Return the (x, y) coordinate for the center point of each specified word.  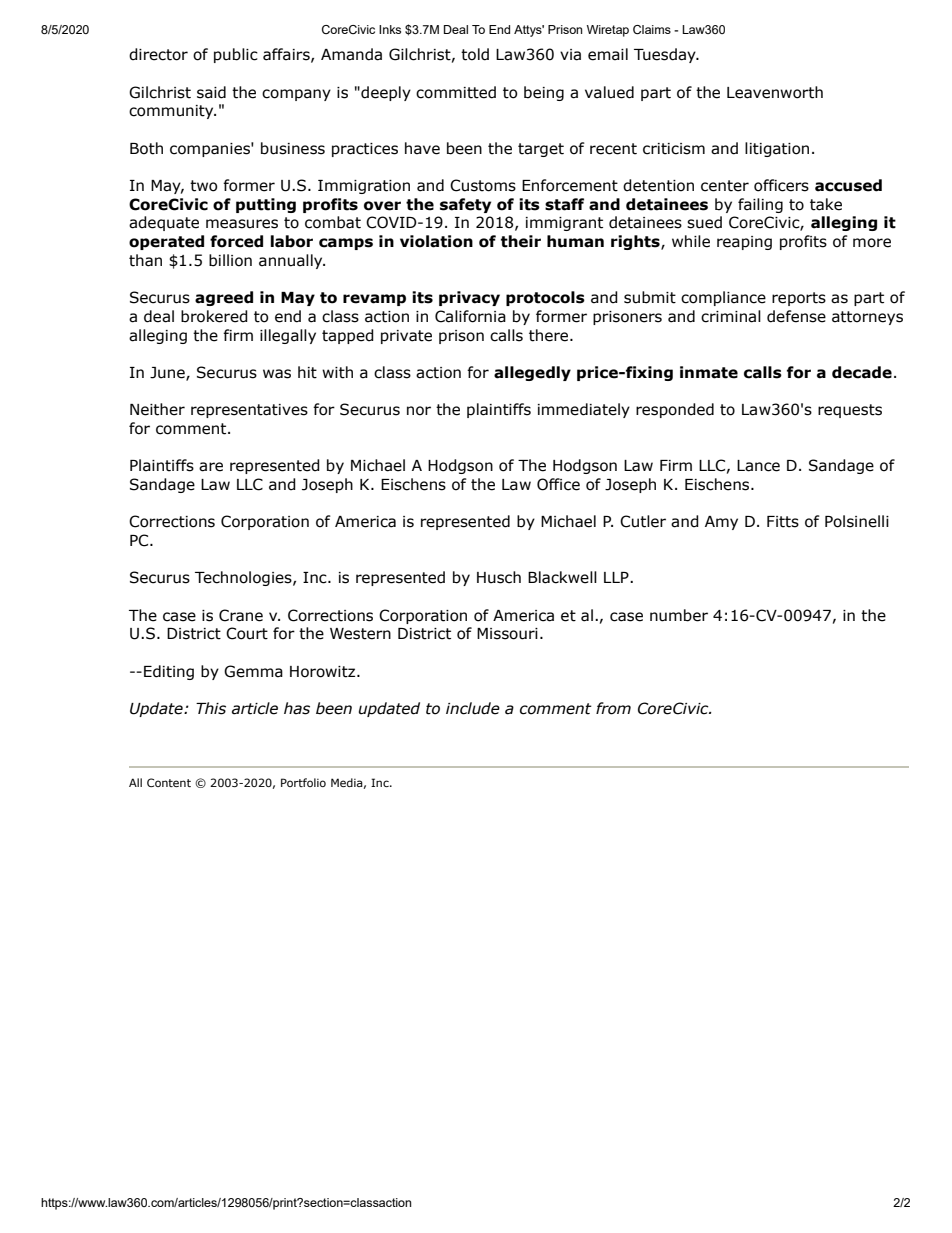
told (475, 54)
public (236, 55)
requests (850, 411)
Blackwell (562, 577)
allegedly (532, 373)
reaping (744, 243)
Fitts (783, 522)
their (521, 241)
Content (169, 782)
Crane (241, 615)
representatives (249, 411)
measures (242, 224)
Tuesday (666, 55)
